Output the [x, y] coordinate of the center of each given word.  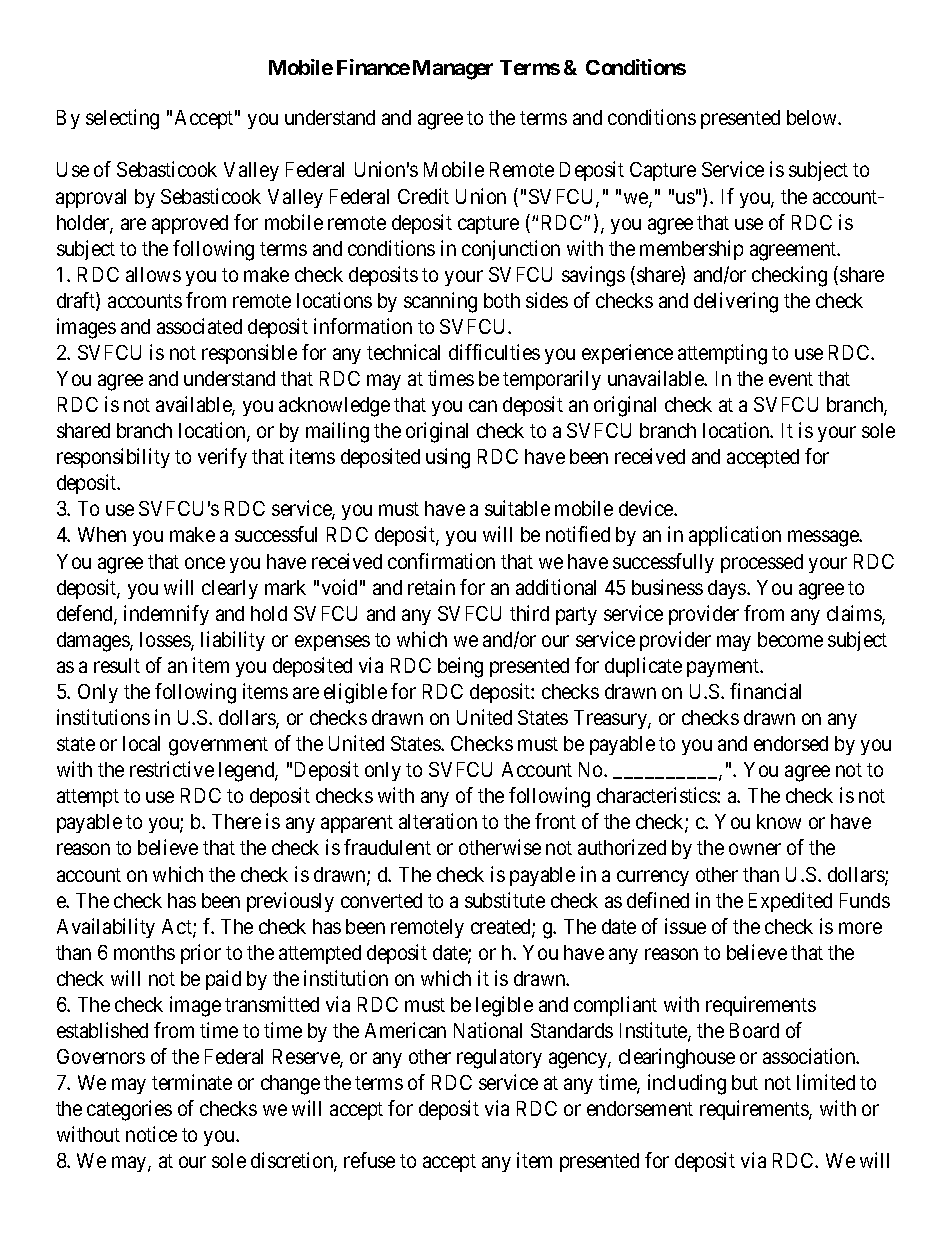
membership [691, 250]
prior [201, 954]
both [502, 300]
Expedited [790, 902]
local [141, 743]
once [205, 563]
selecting [122, 119]
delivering [736, 302]
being [460, 667]
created [502, 928]
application [735, 536]
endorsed [791, 743]
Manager [453, 70]
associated [199, 326]
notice [151, 1134]
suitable [517, 508]
